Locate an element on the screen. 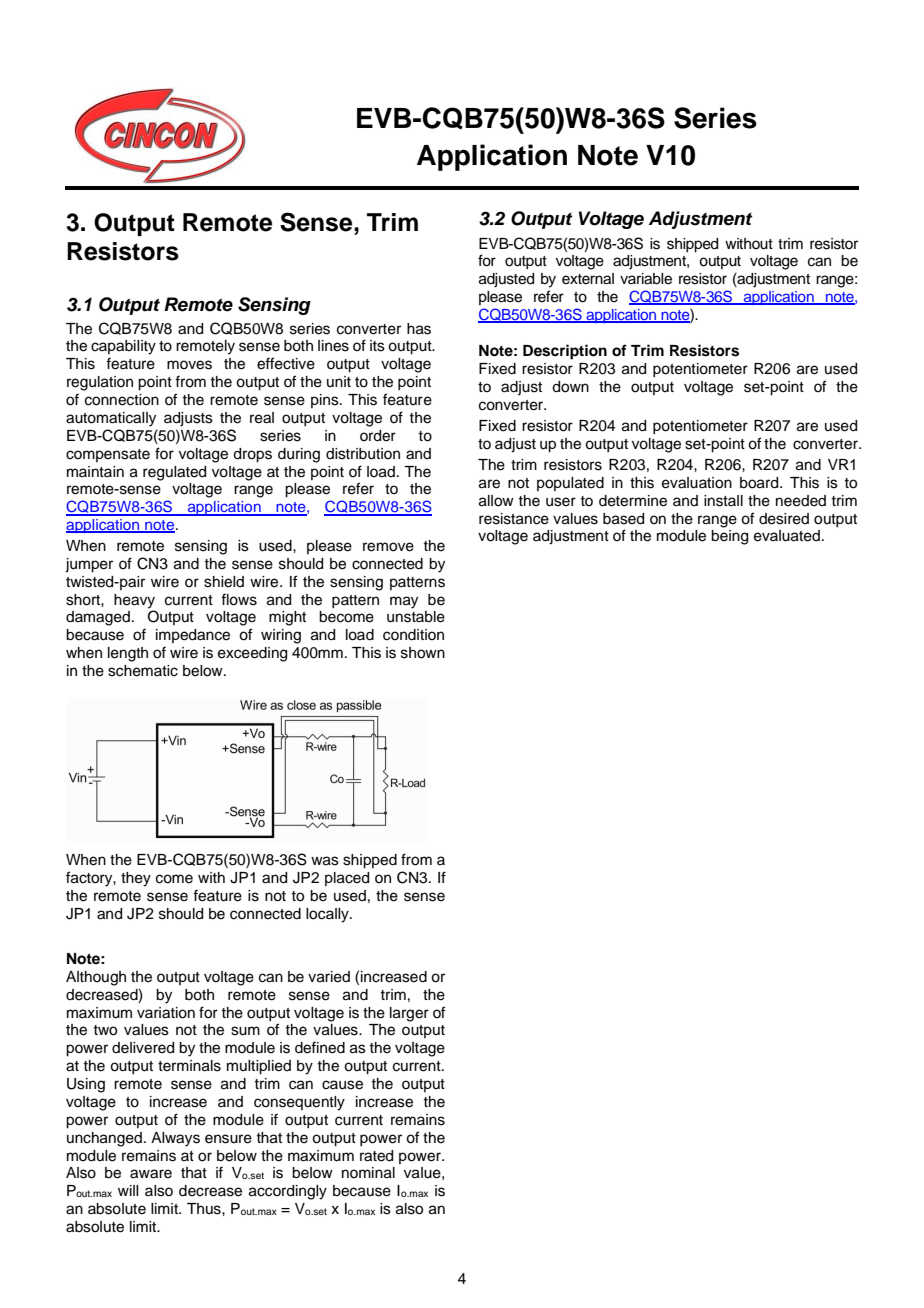 The width and height of the screenshot is (924, 1308). rated is located at coordinates (376, 1156).
